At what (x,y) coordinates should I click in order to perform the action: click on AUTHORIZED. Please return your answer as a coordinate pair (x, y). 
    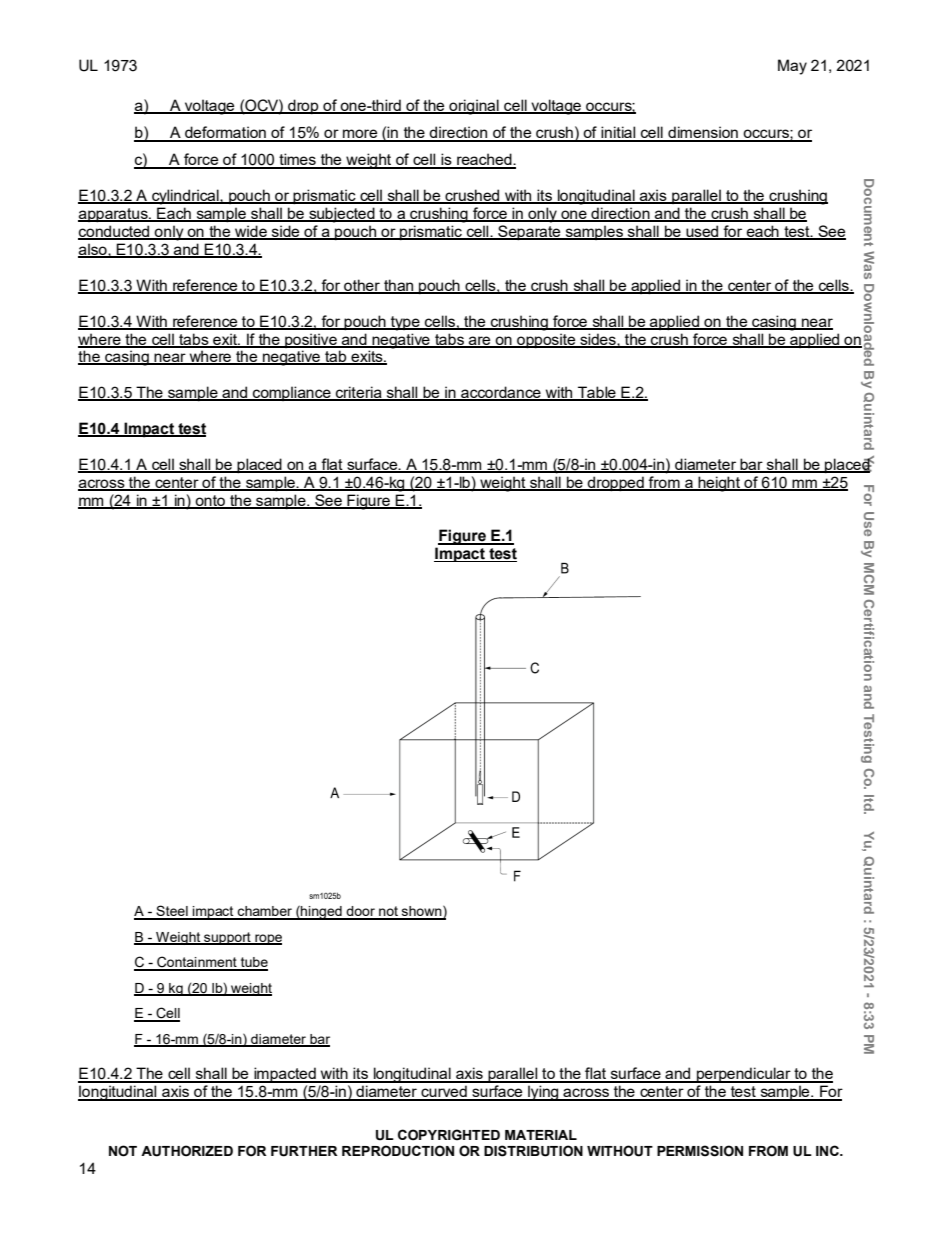
    Looking at the image, I should click on (187, 1151).
